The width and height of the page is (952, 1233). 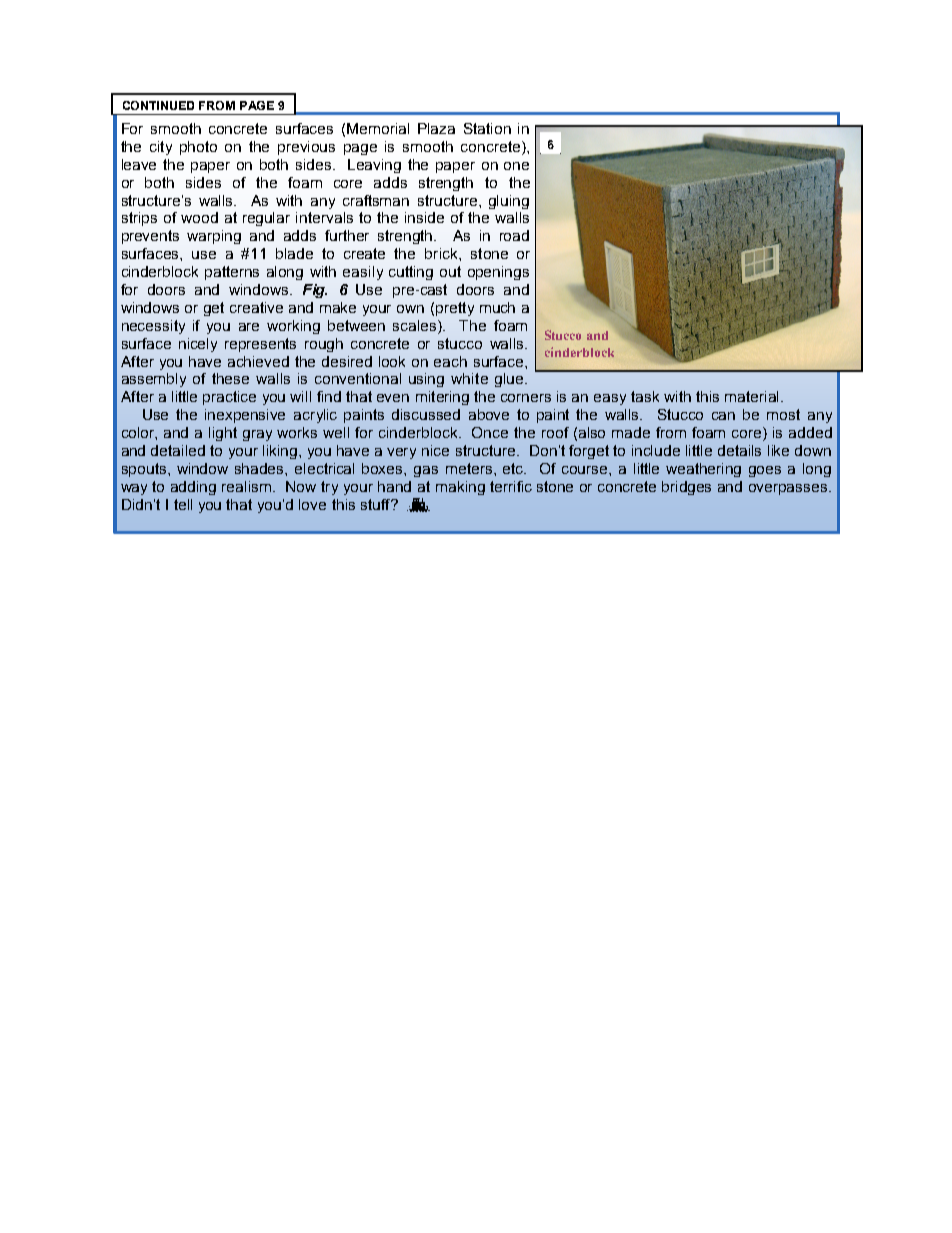 I want to click on above, so click(x=489, y=414).
